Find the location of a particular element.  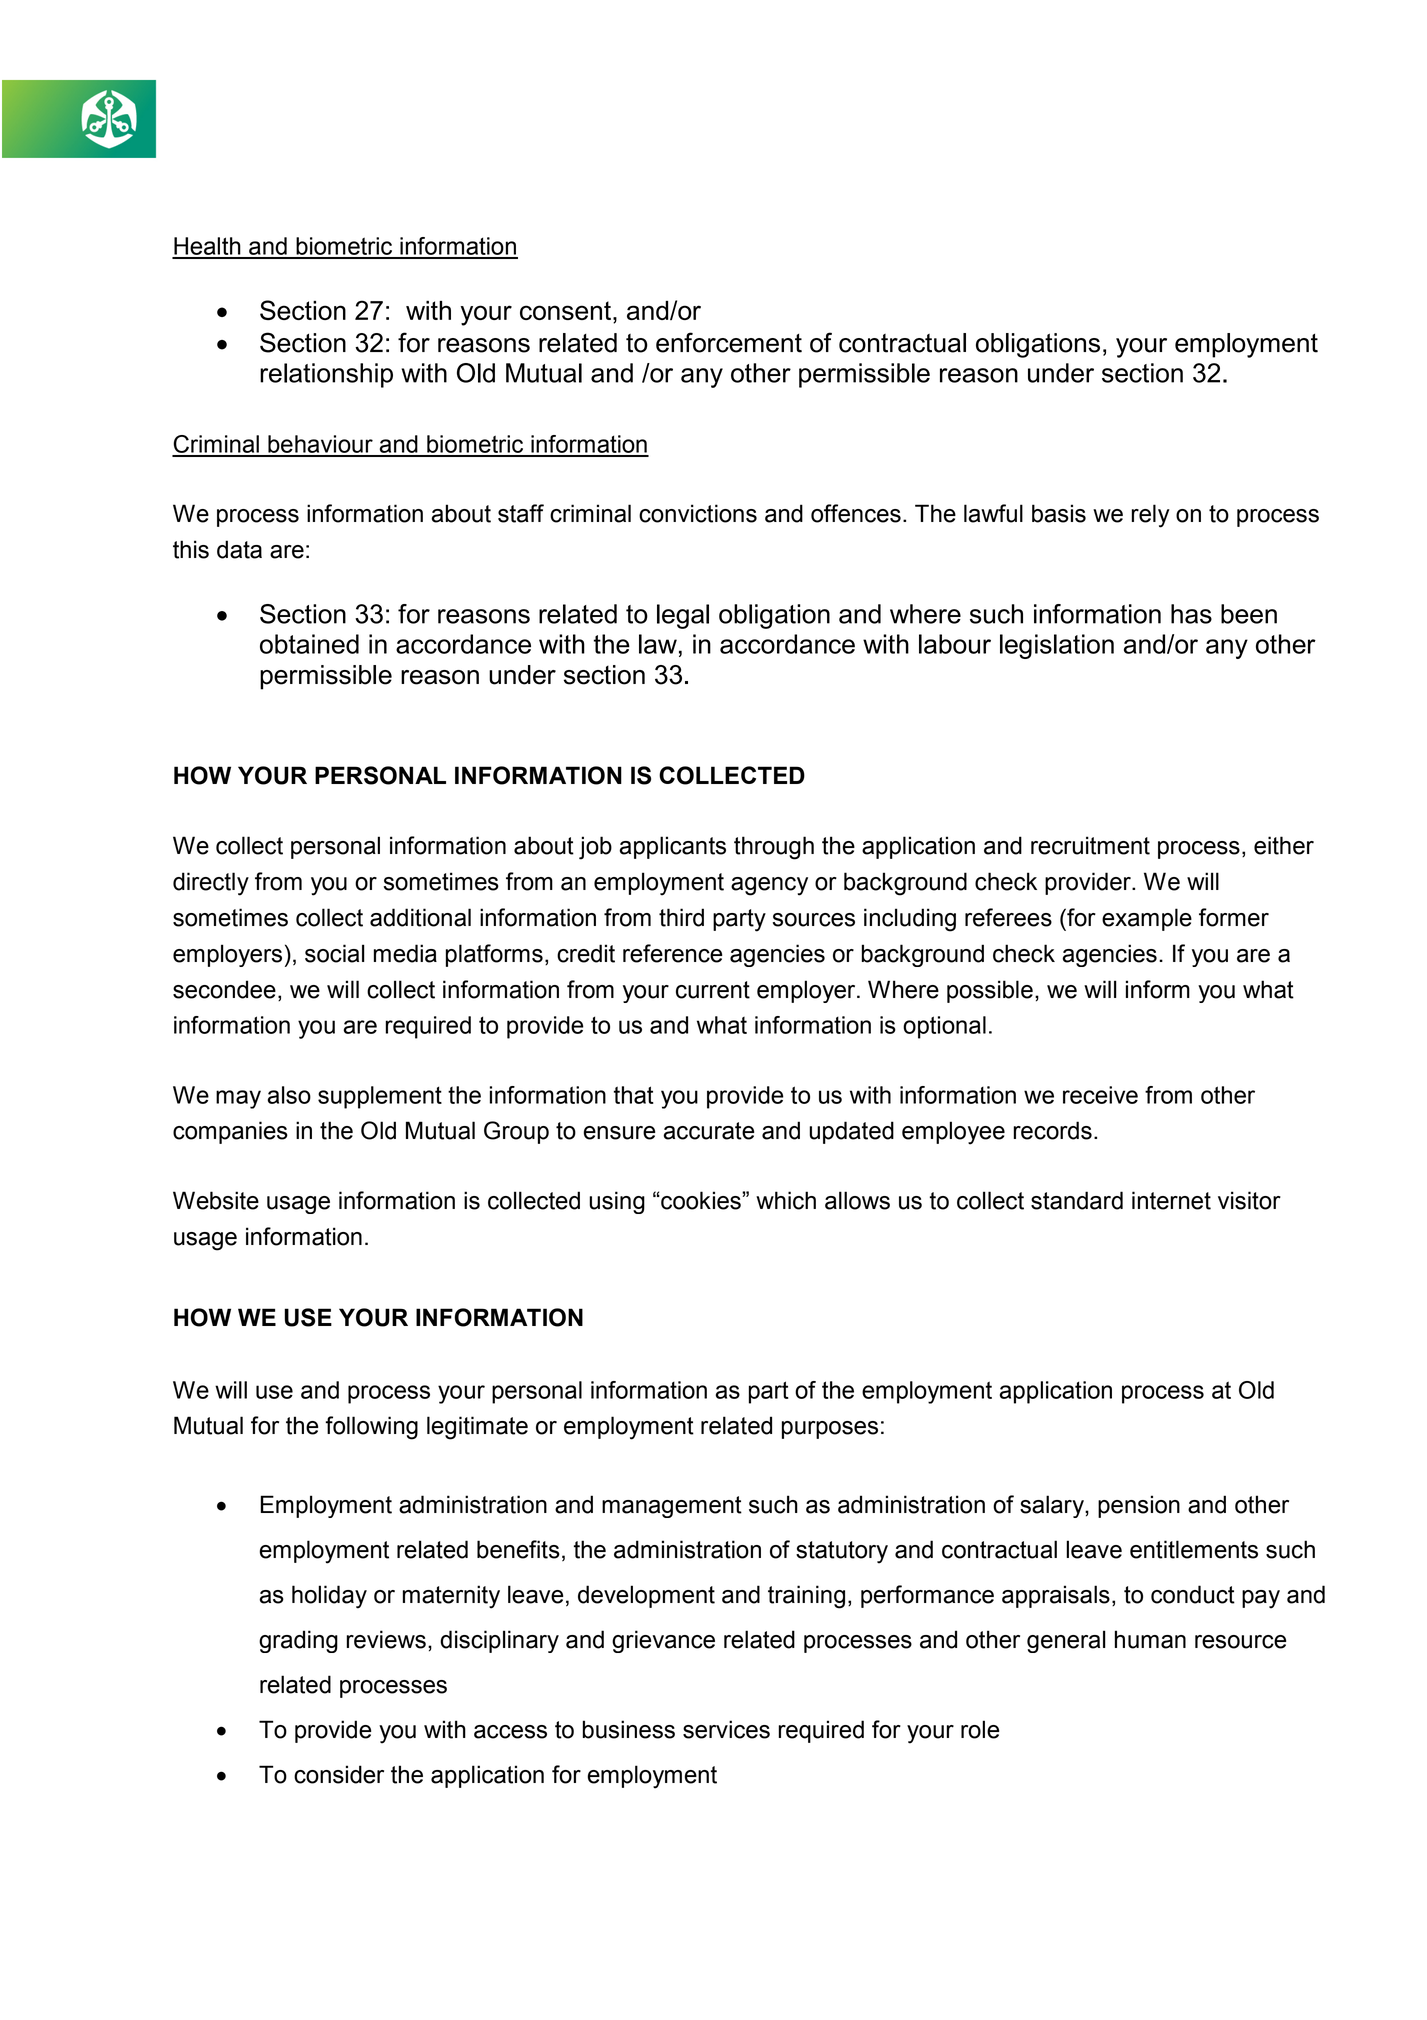

recruitment is located at coordinates (1090, 845).
